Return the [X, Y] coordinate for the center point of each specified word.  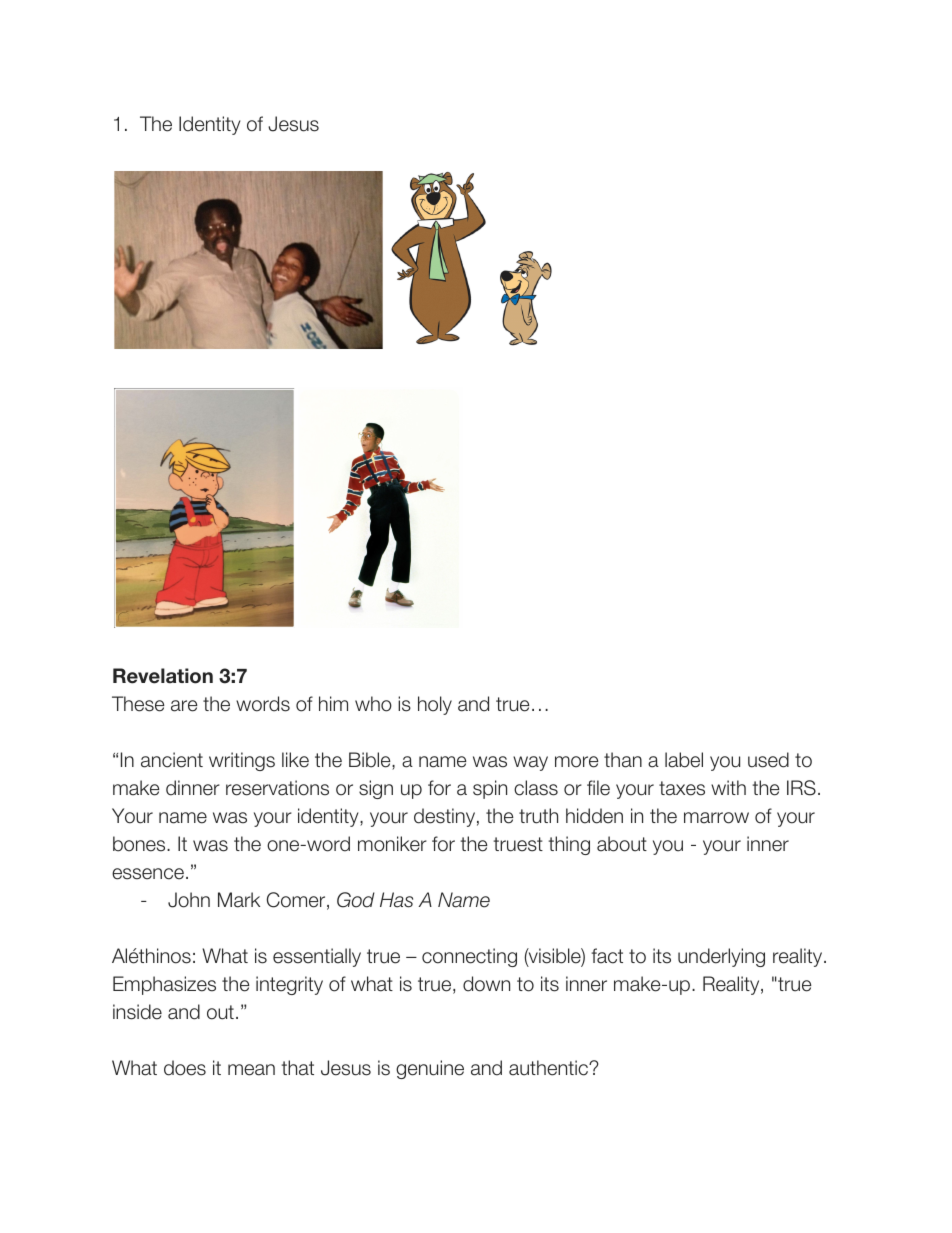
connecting [469, 957]
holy [435, 705]
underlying [721, 957]
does [185, 1068]
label [684, 760]
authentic [550, 1068]
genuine [430, 1069]
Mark [239, 900]
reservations [277, 788]
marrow [716, 818]
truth [538, 816]
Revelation [163, 676]
